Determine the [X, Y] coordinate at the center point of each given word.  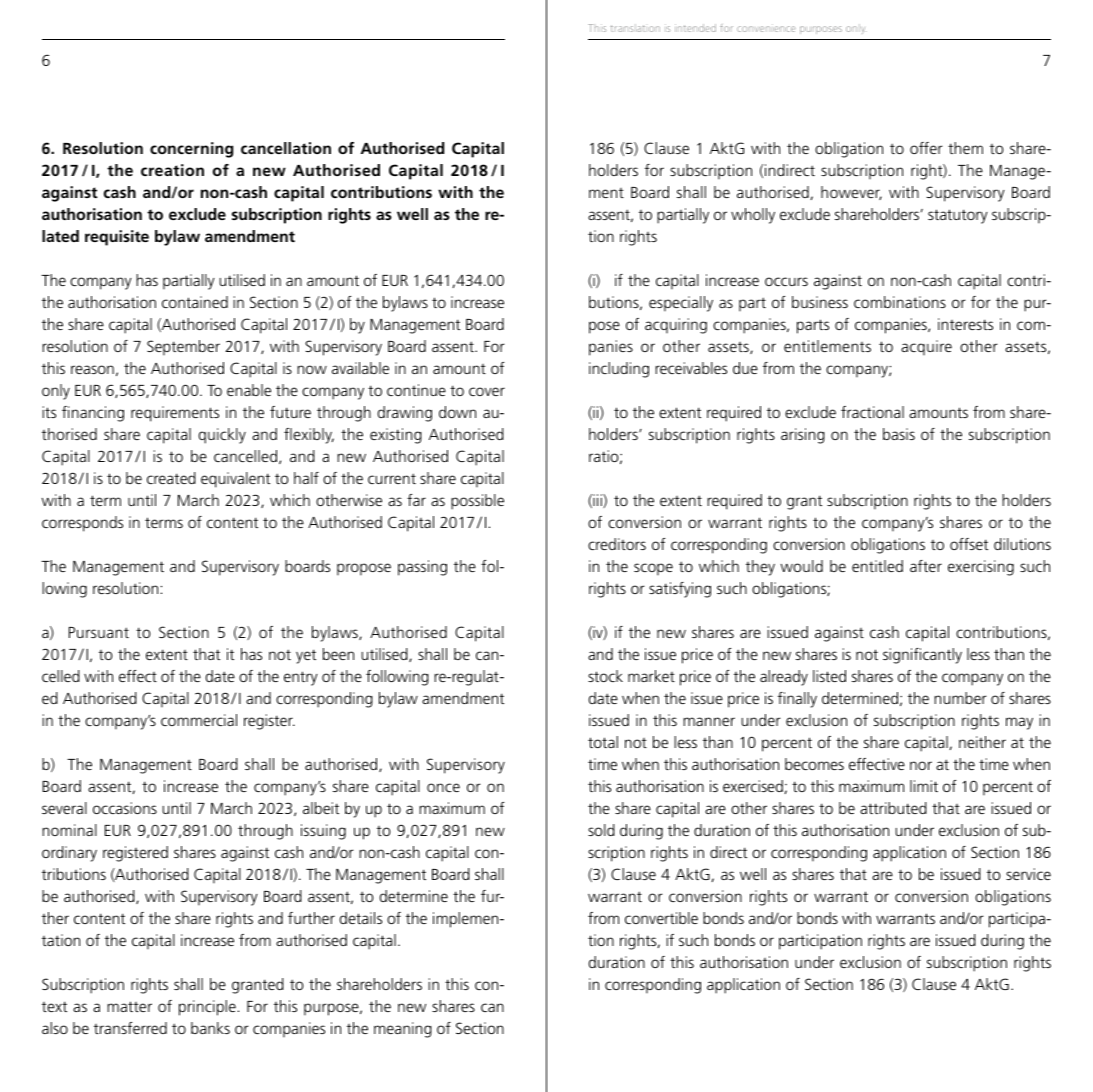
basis [899, 434]
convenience [766, 28]
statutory [958, 216]
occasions [125, 808]
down [457, 412]
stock [605, 676]
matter [129, 1006]
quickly [222, 436]
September [183, 348]
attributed [893, 808]
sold [601, 830]
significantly [922, 656]
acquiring [676, 326]
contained [195, 302]
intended [695, 28]
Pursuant [99, 632]
